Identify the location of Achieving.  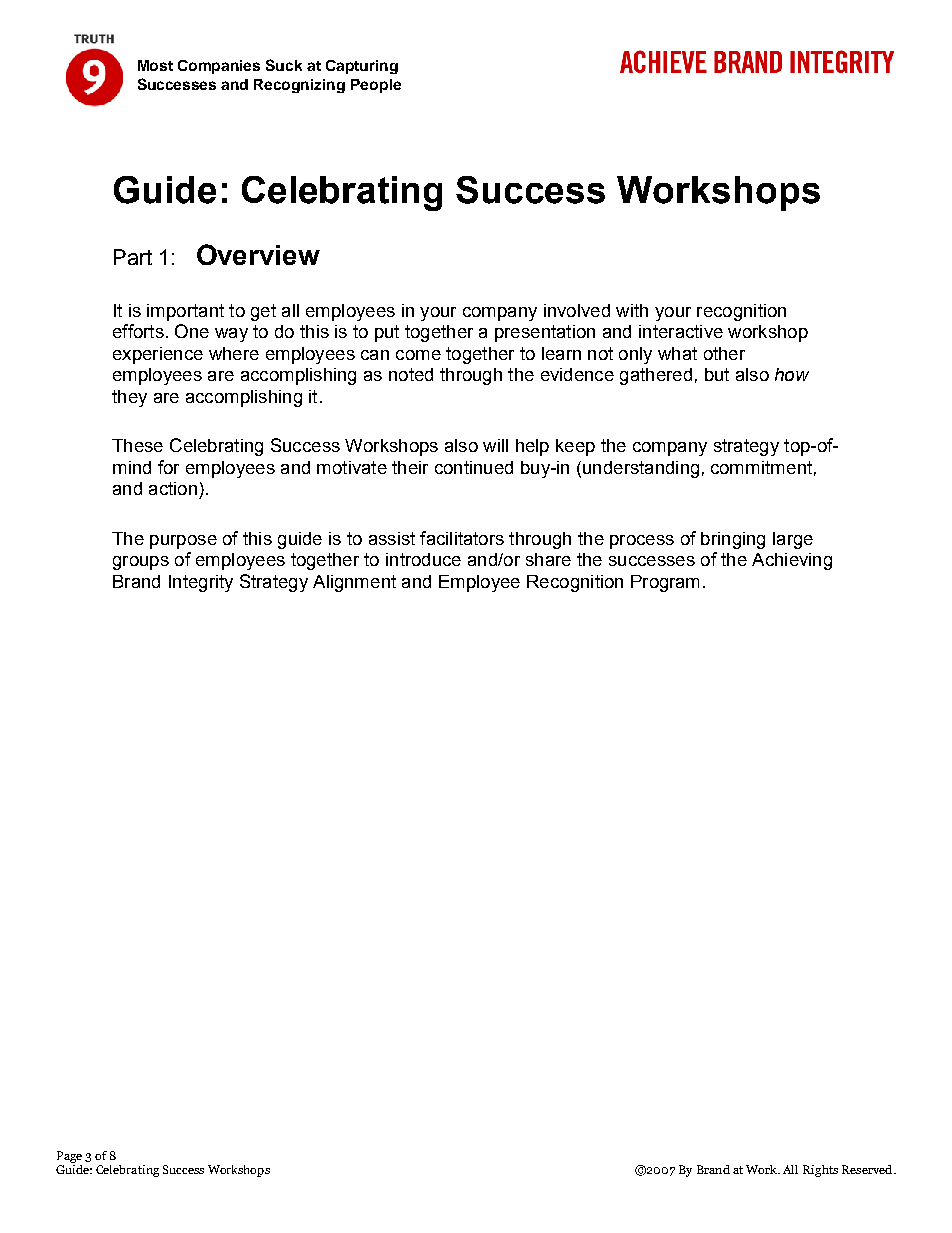
(792, 561).
